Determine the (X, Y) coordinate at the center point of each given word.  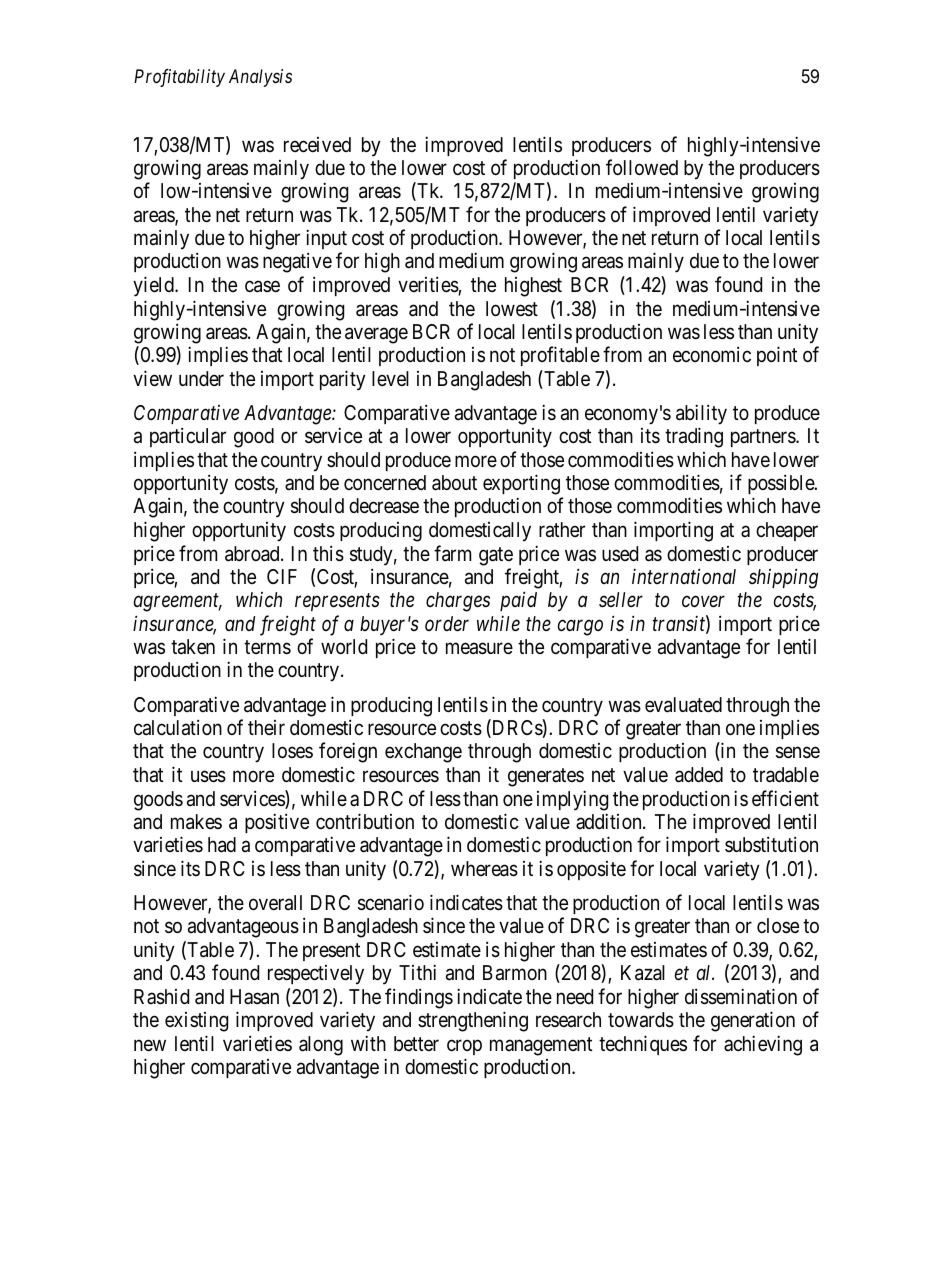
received (317, 144)
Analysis (260, 78)
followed (642, 167)
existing (196, 1022)
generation (753, 1021)
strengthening (473, 1021)
